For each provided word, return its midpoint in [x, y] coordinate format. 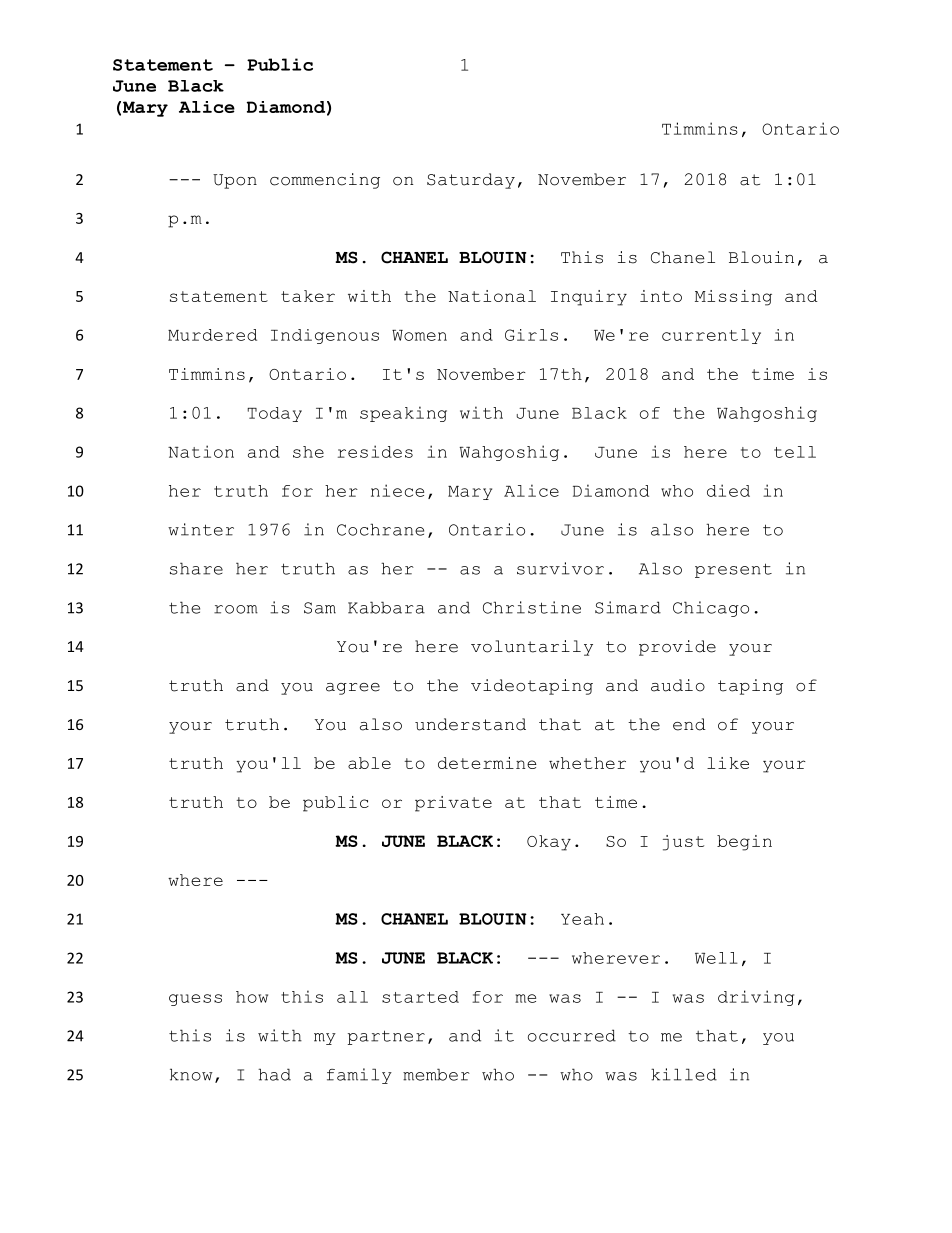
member [436, 1074]
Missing [733, 298]
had [274, 1074]
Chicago [711, 609]
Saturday [471, 181]
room [236, 609]
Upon [235, 181]
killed [684, 1074]
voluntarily [532, 648]
